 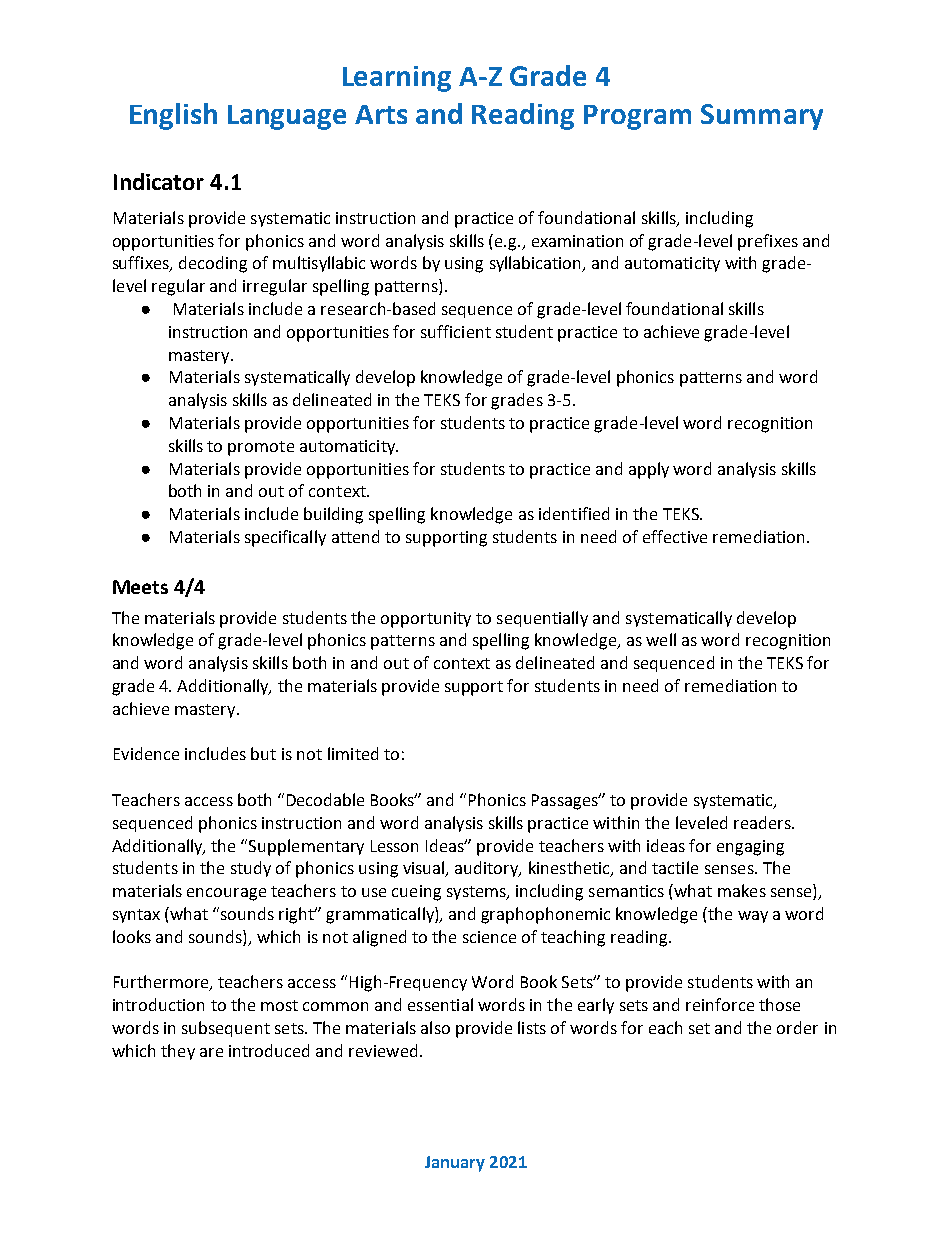 What do you see at coordinates (763, 822) in the screenshot?
I see `readers` at bounding box center [763, 822].
